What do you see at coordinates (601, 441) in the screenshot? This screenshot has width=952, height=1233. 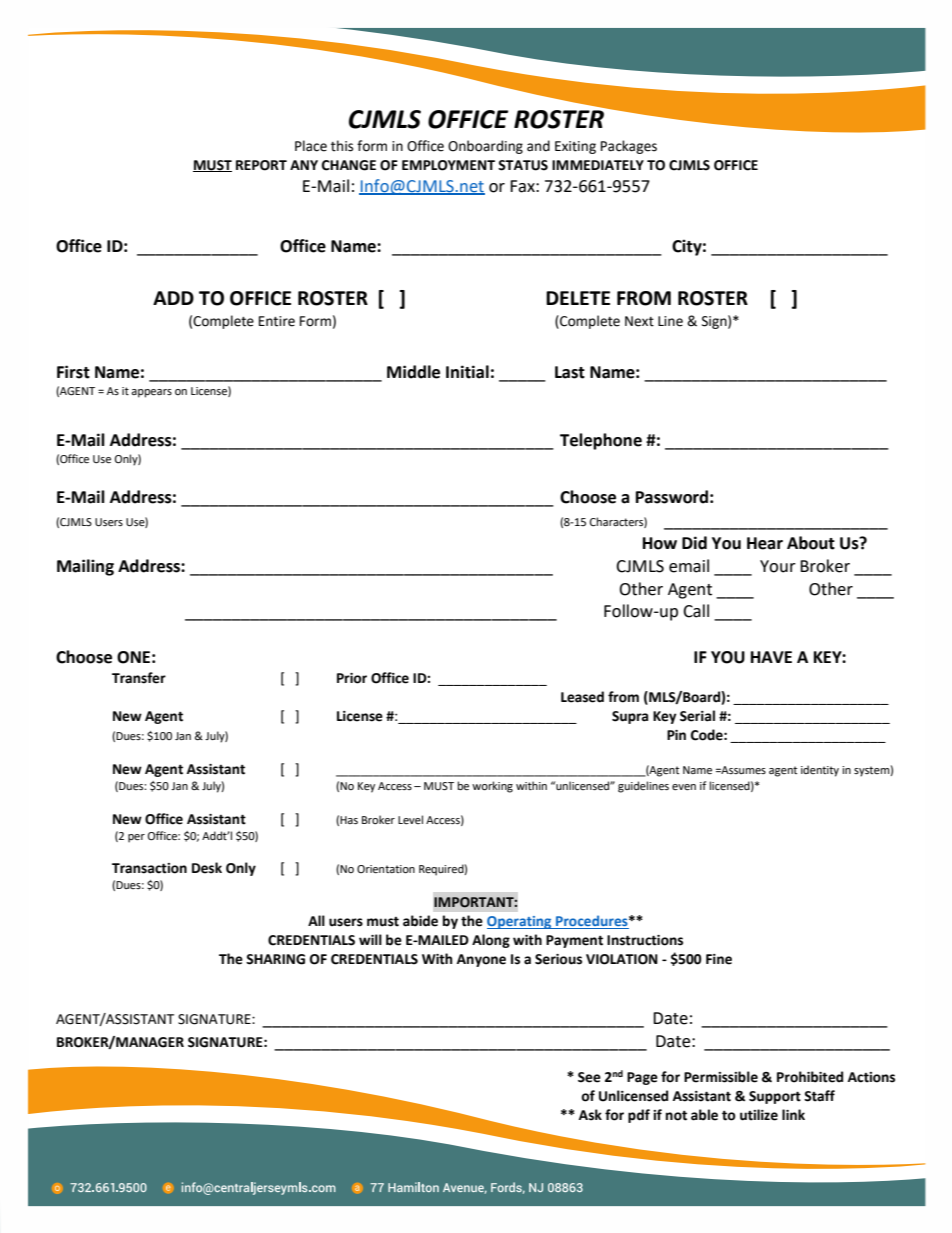 I see `Telephone` at bounding box center [601, 441].
